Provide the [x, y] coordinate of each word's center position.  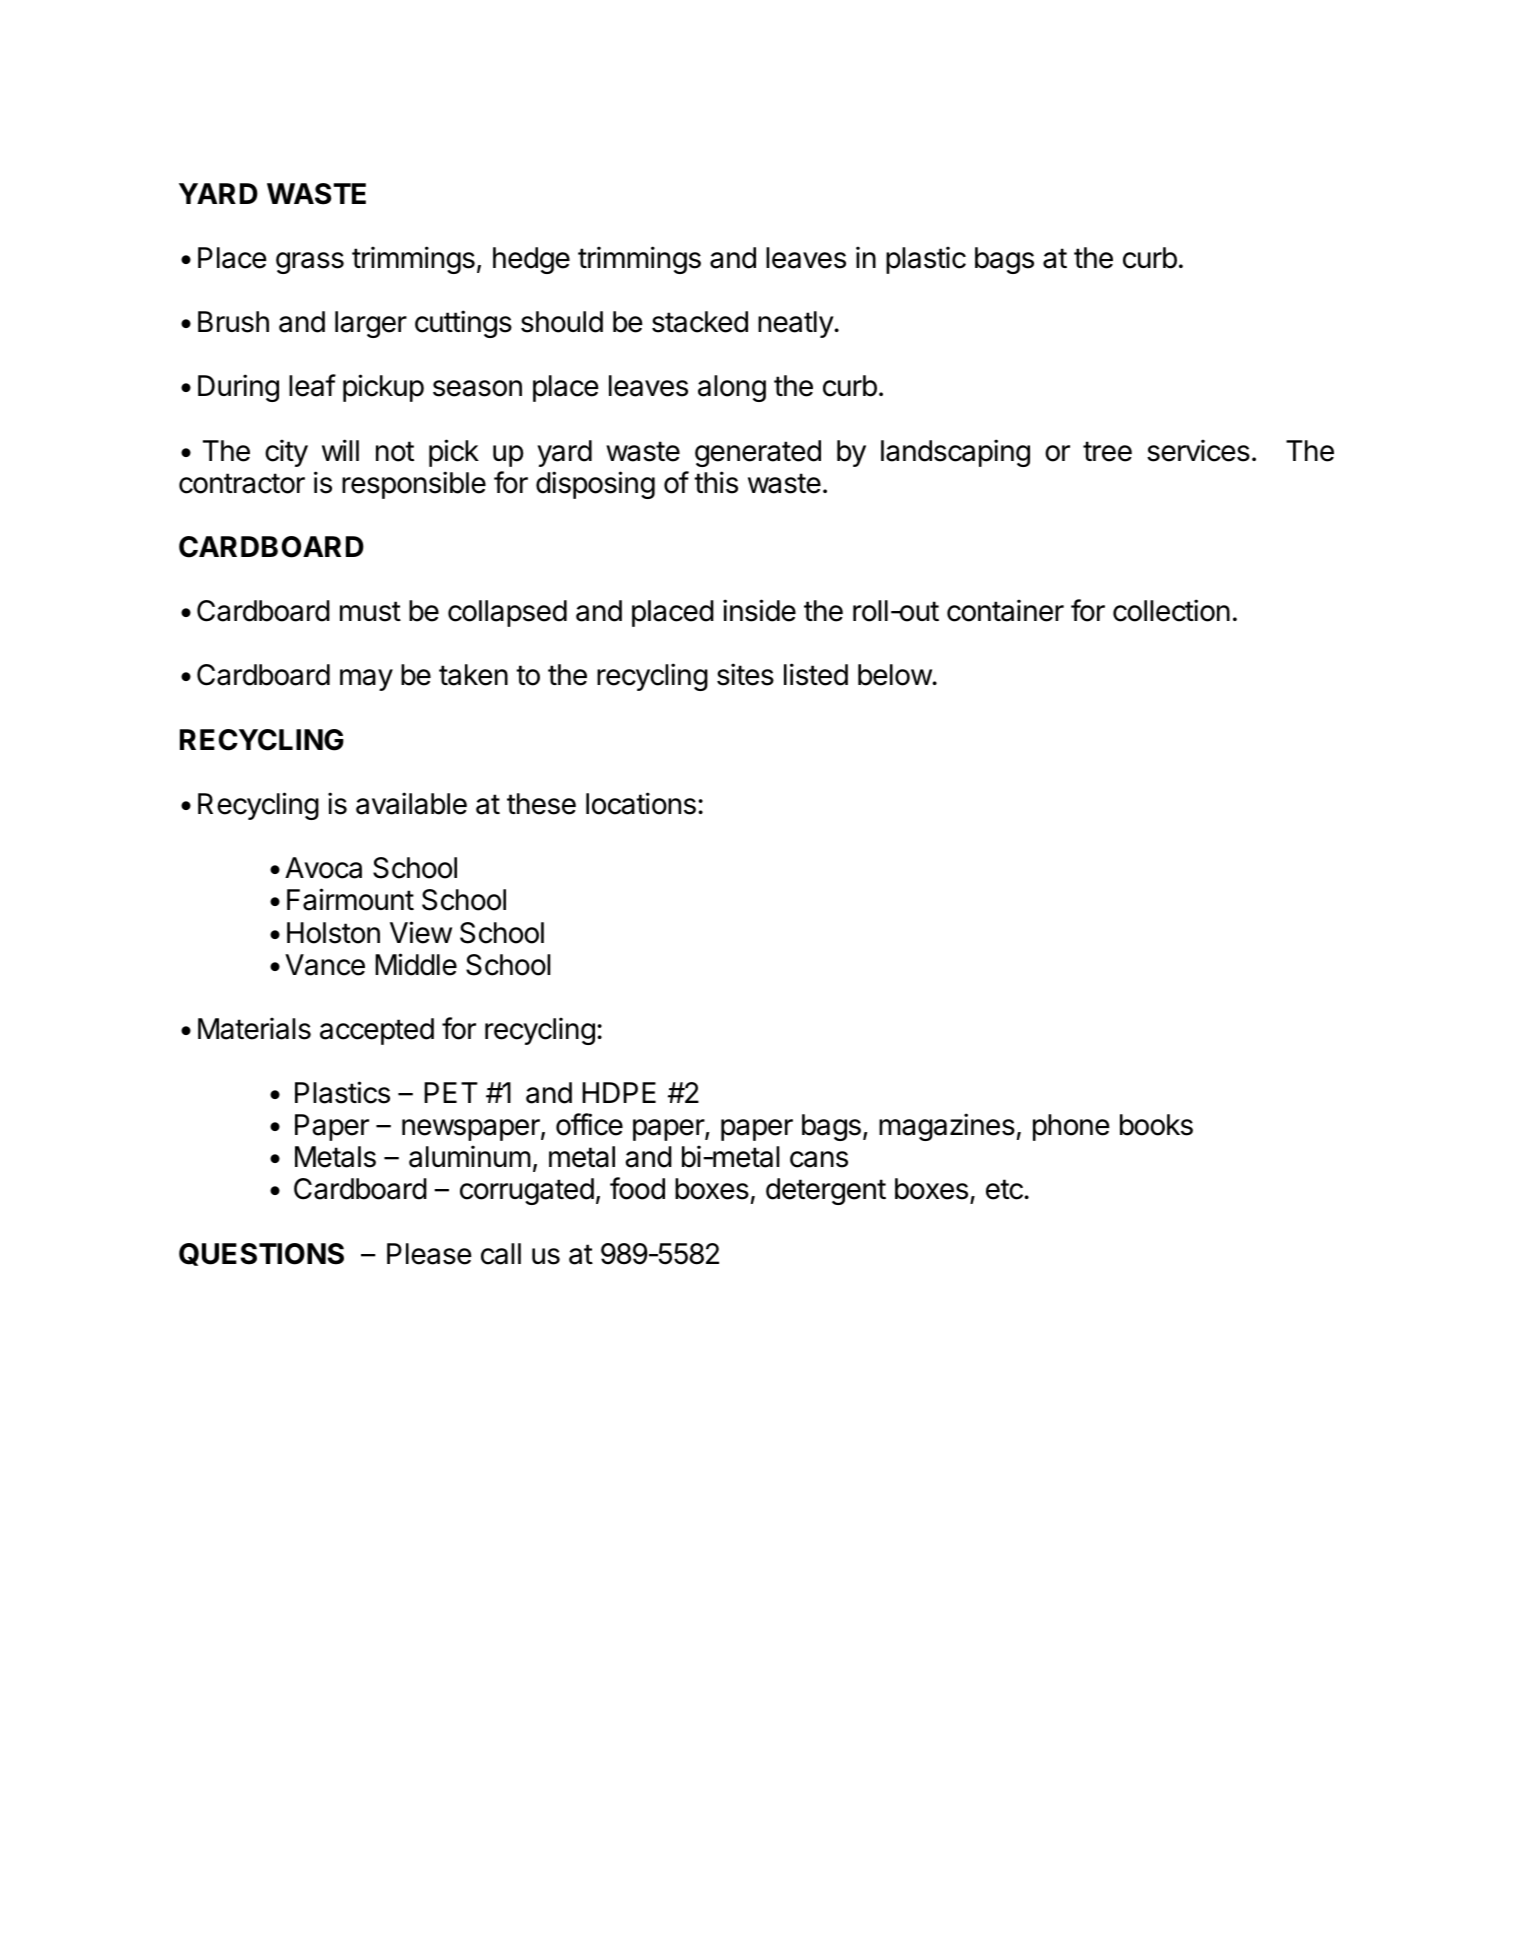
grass [310, 263]
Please [429, 1254]
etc [1005, 1189]
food [637, 1188]
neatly [796, 324]
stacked [700, 322]
